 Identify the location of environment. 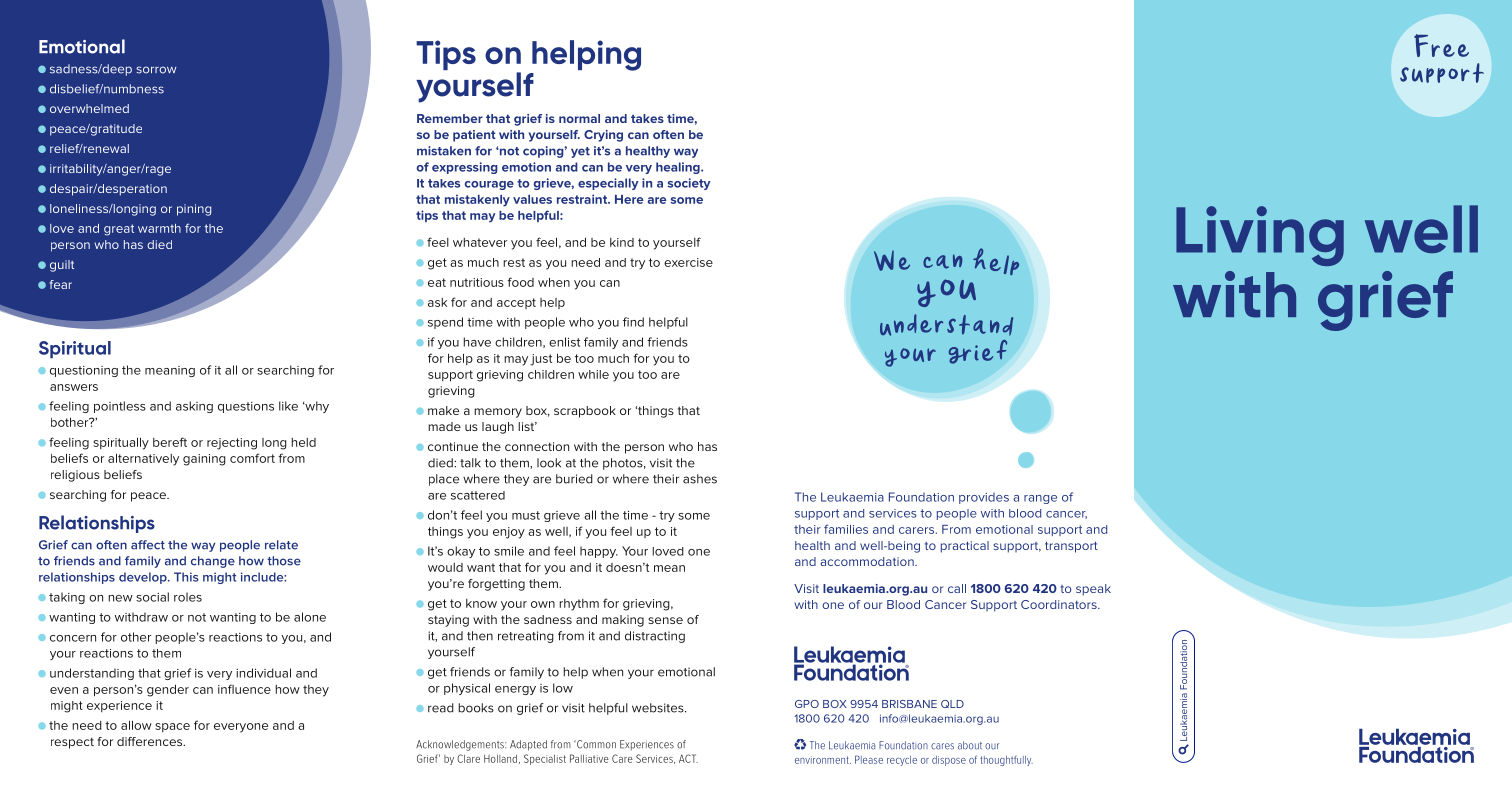
(823, 760).
